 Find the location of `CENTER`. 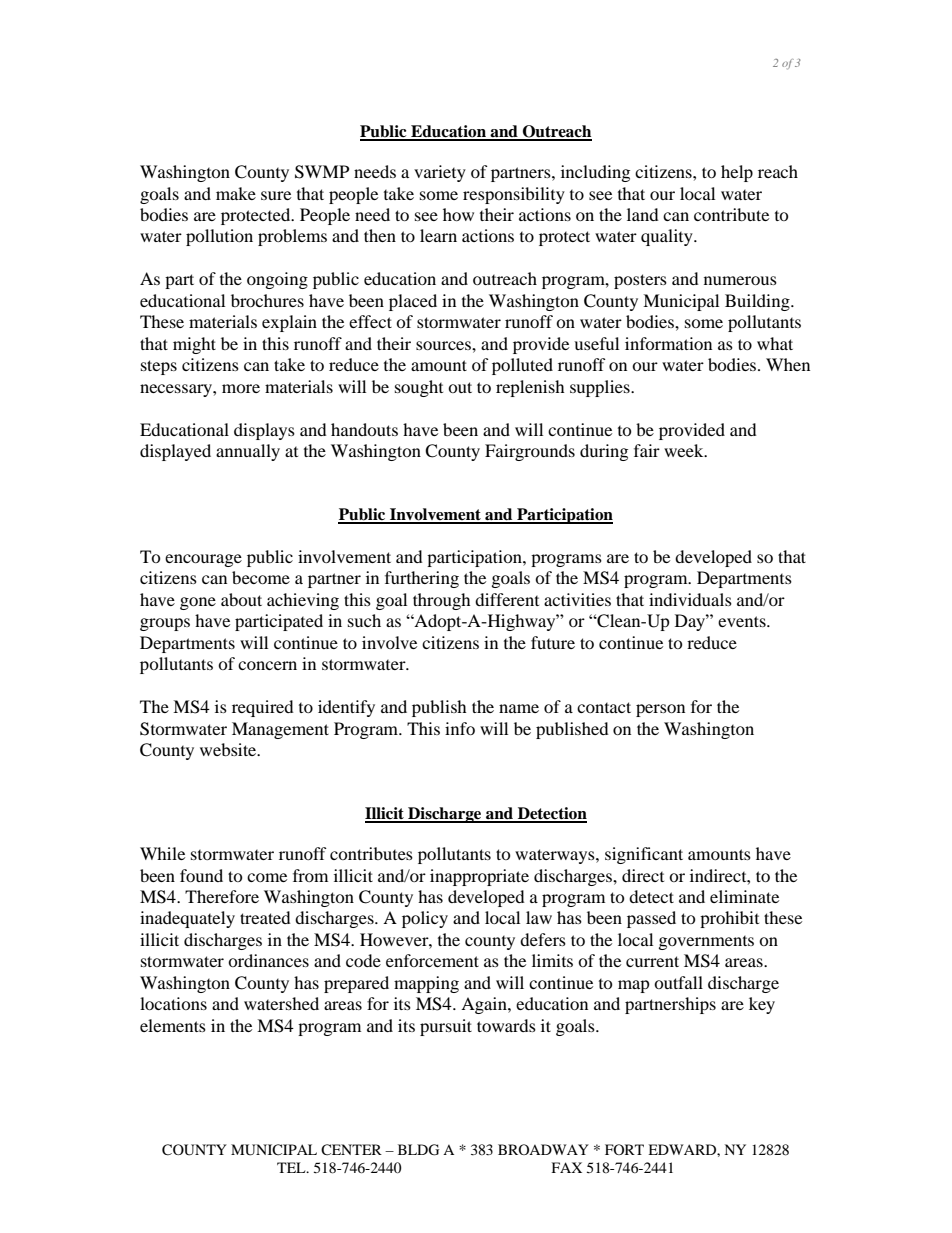

CENTER is located at coordinates (351, 1150).
